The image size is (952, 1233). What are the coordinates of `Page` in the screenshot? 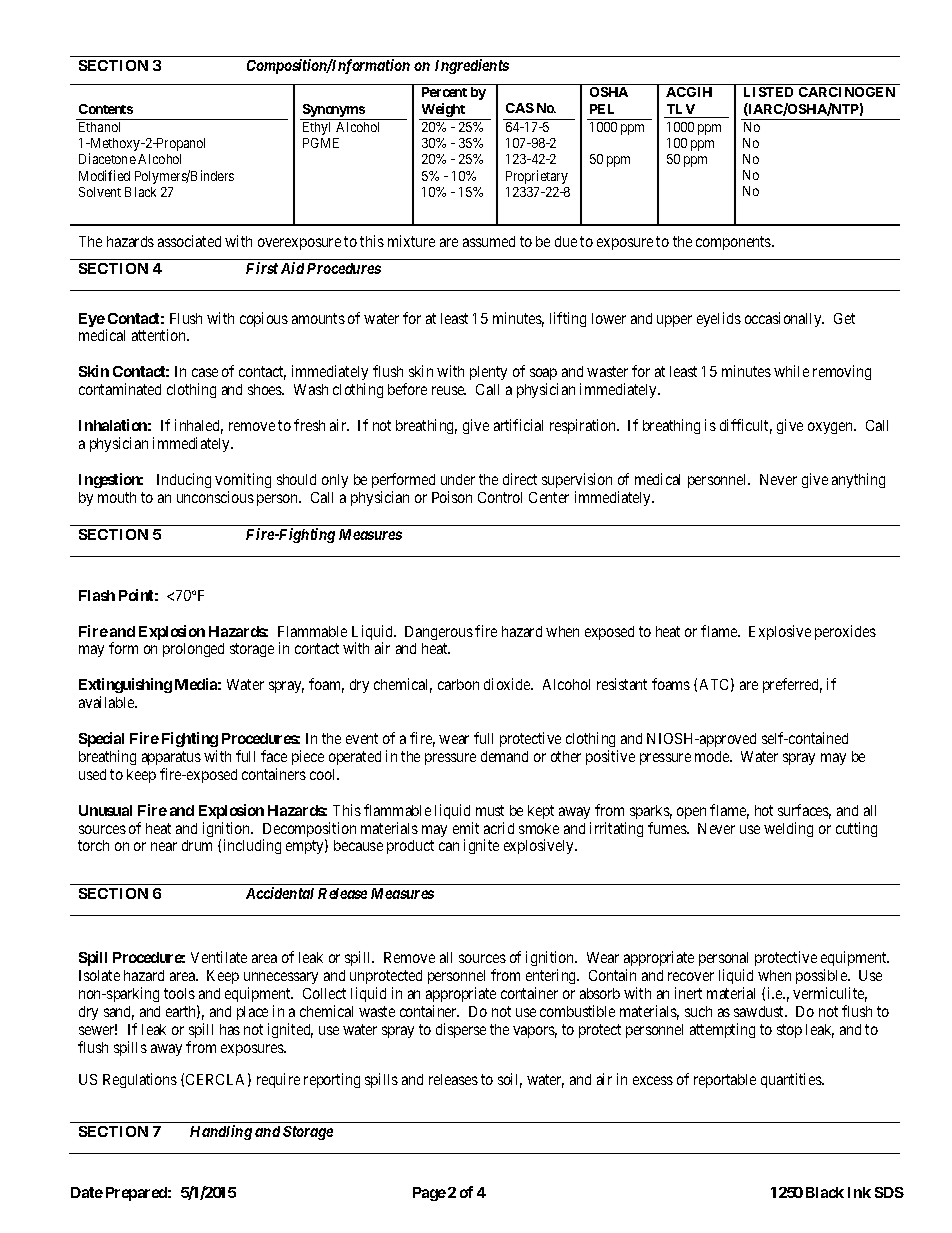 It's located at (429, 1194).
